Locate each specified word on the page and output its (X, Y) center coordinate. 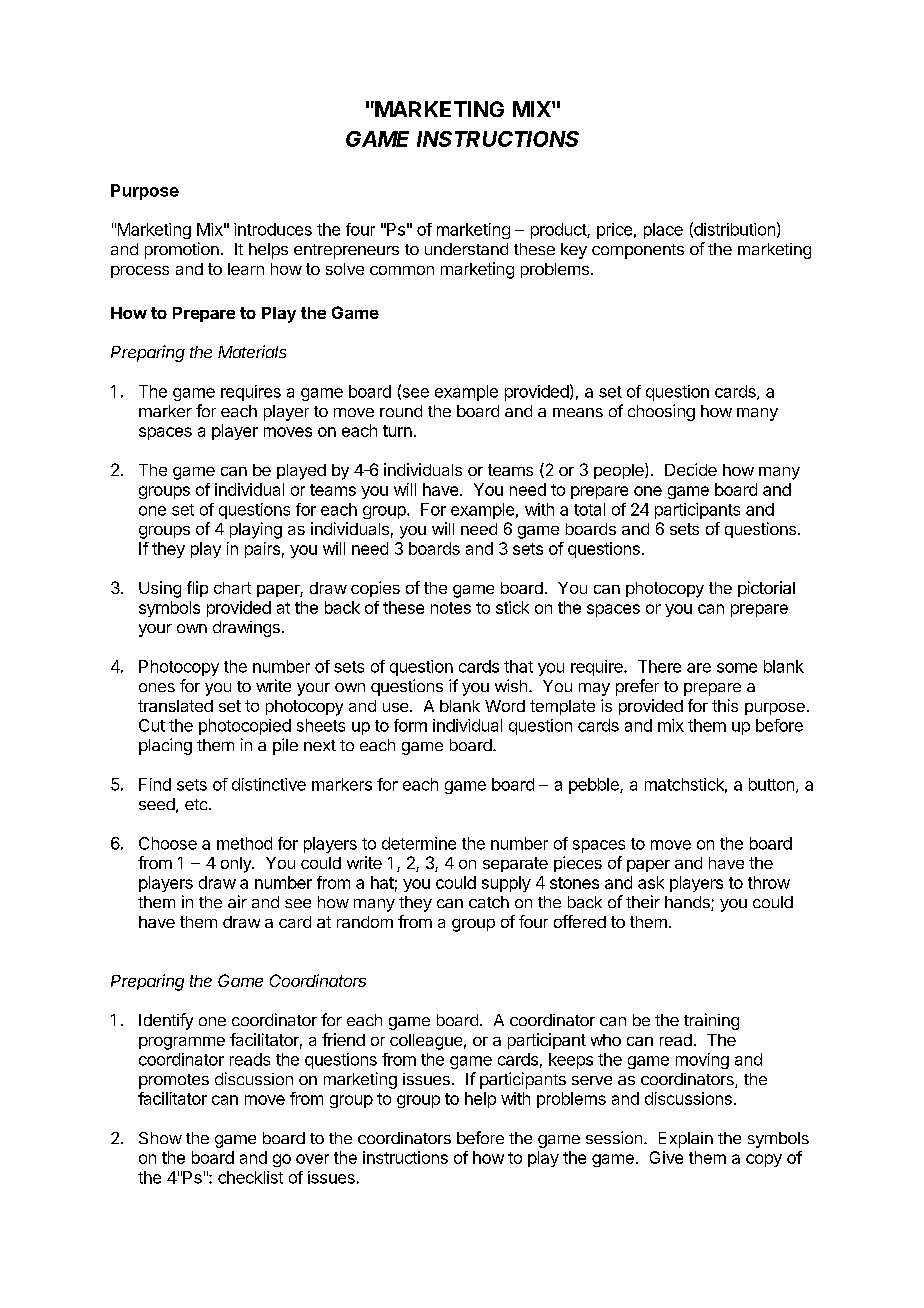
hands (688, 903)
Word (505, 706)
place (663, 231)
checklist (250, 1177)
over (312, 1159)
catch (489, 902)
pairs (262, 550)
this (725, 705)
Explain (686, 1140)
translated (175, 706)
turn (397, 431)
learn (246, 269)
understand (466, 249)
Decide (691, 469)
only (237, 865)
